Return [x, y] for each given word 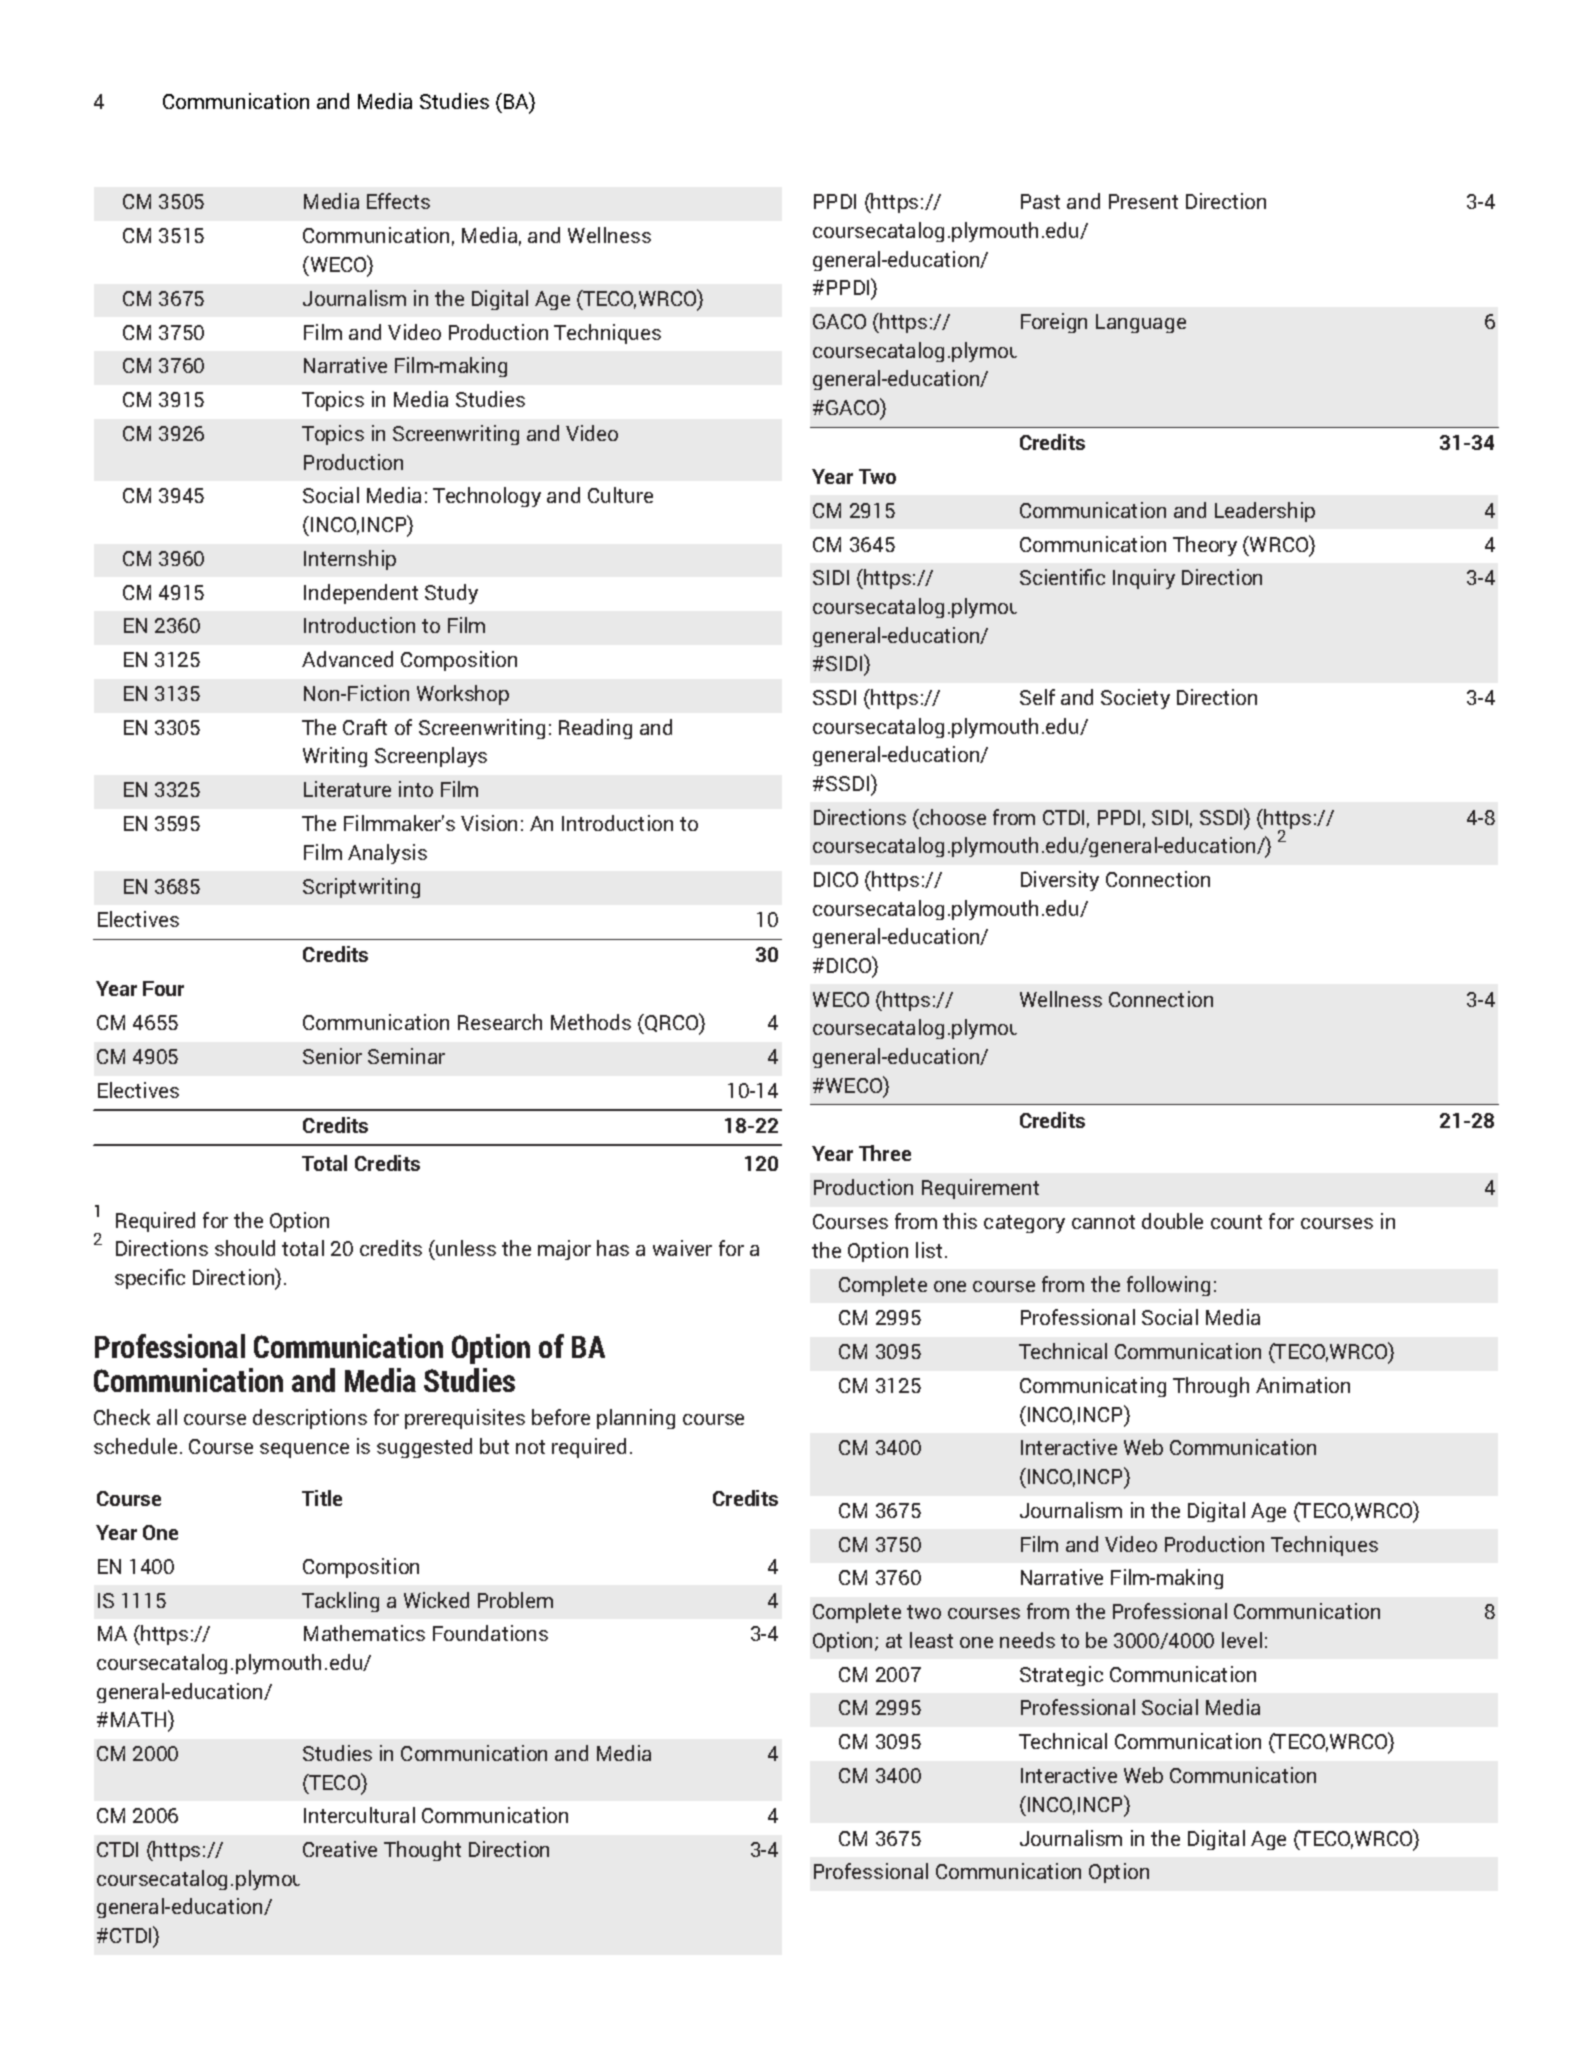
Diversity [1060, 881]
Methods [591, 1022]
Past [1040, 201]
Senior [332, 1056]
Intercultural [359, 1815]
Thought [422, 1851]
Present [1143, 201]
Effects [398, 201]
